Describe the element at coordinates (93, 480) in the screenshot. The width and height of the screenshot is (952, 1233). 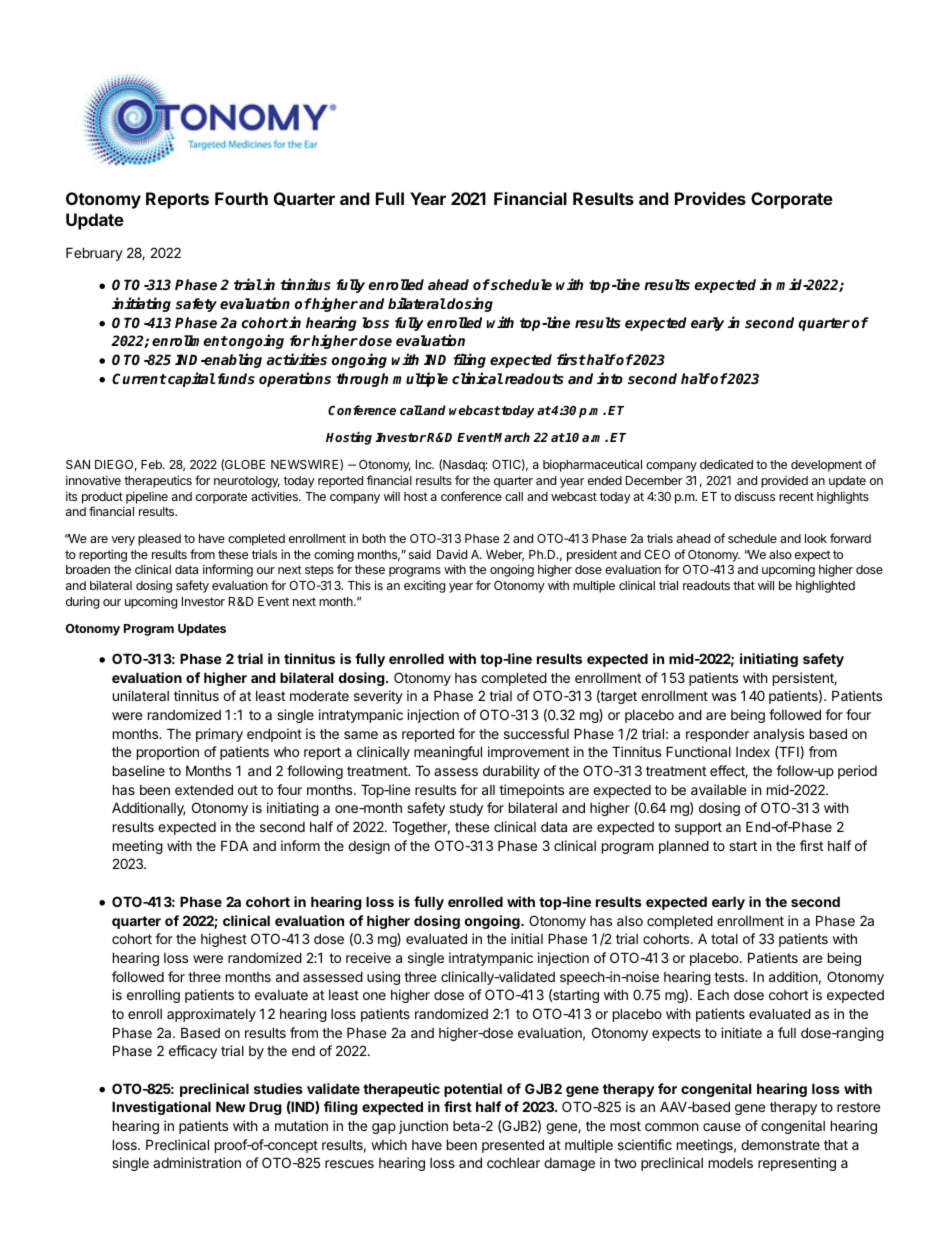
I see `innovative` at that location.
